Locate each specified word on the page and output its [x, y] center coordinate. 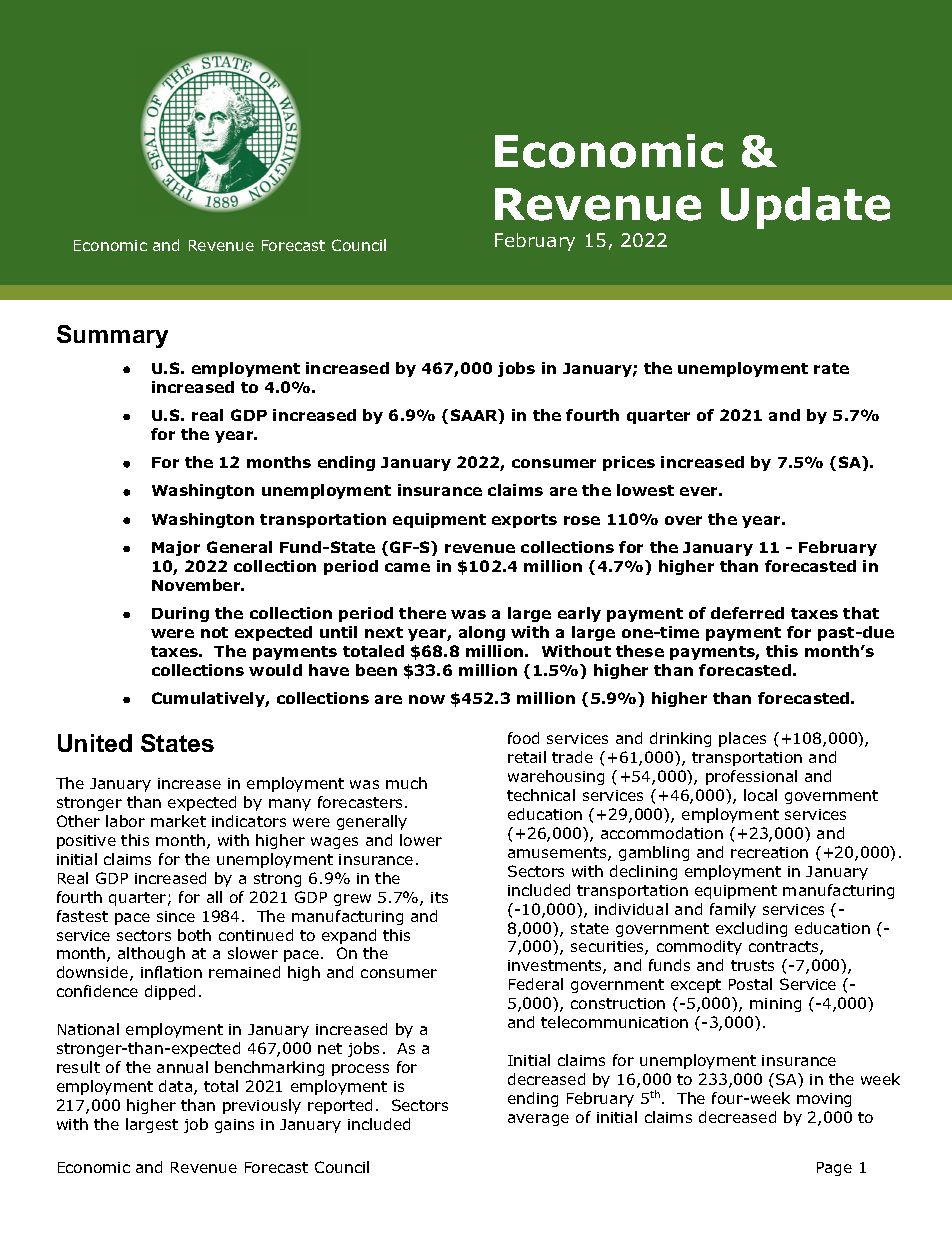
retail [527, 757]
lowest [645, 490]
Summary [112, 336]
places [742, 739]
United [95, 743]
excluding [751, 929]
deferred [747, 613]
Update [805, 208]
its [439, 897]
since [176, 916]
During [180, 614]
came [407, 567]
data [177, 1087]
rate [831, 368]
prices [629, 463]
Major [176, 548]
